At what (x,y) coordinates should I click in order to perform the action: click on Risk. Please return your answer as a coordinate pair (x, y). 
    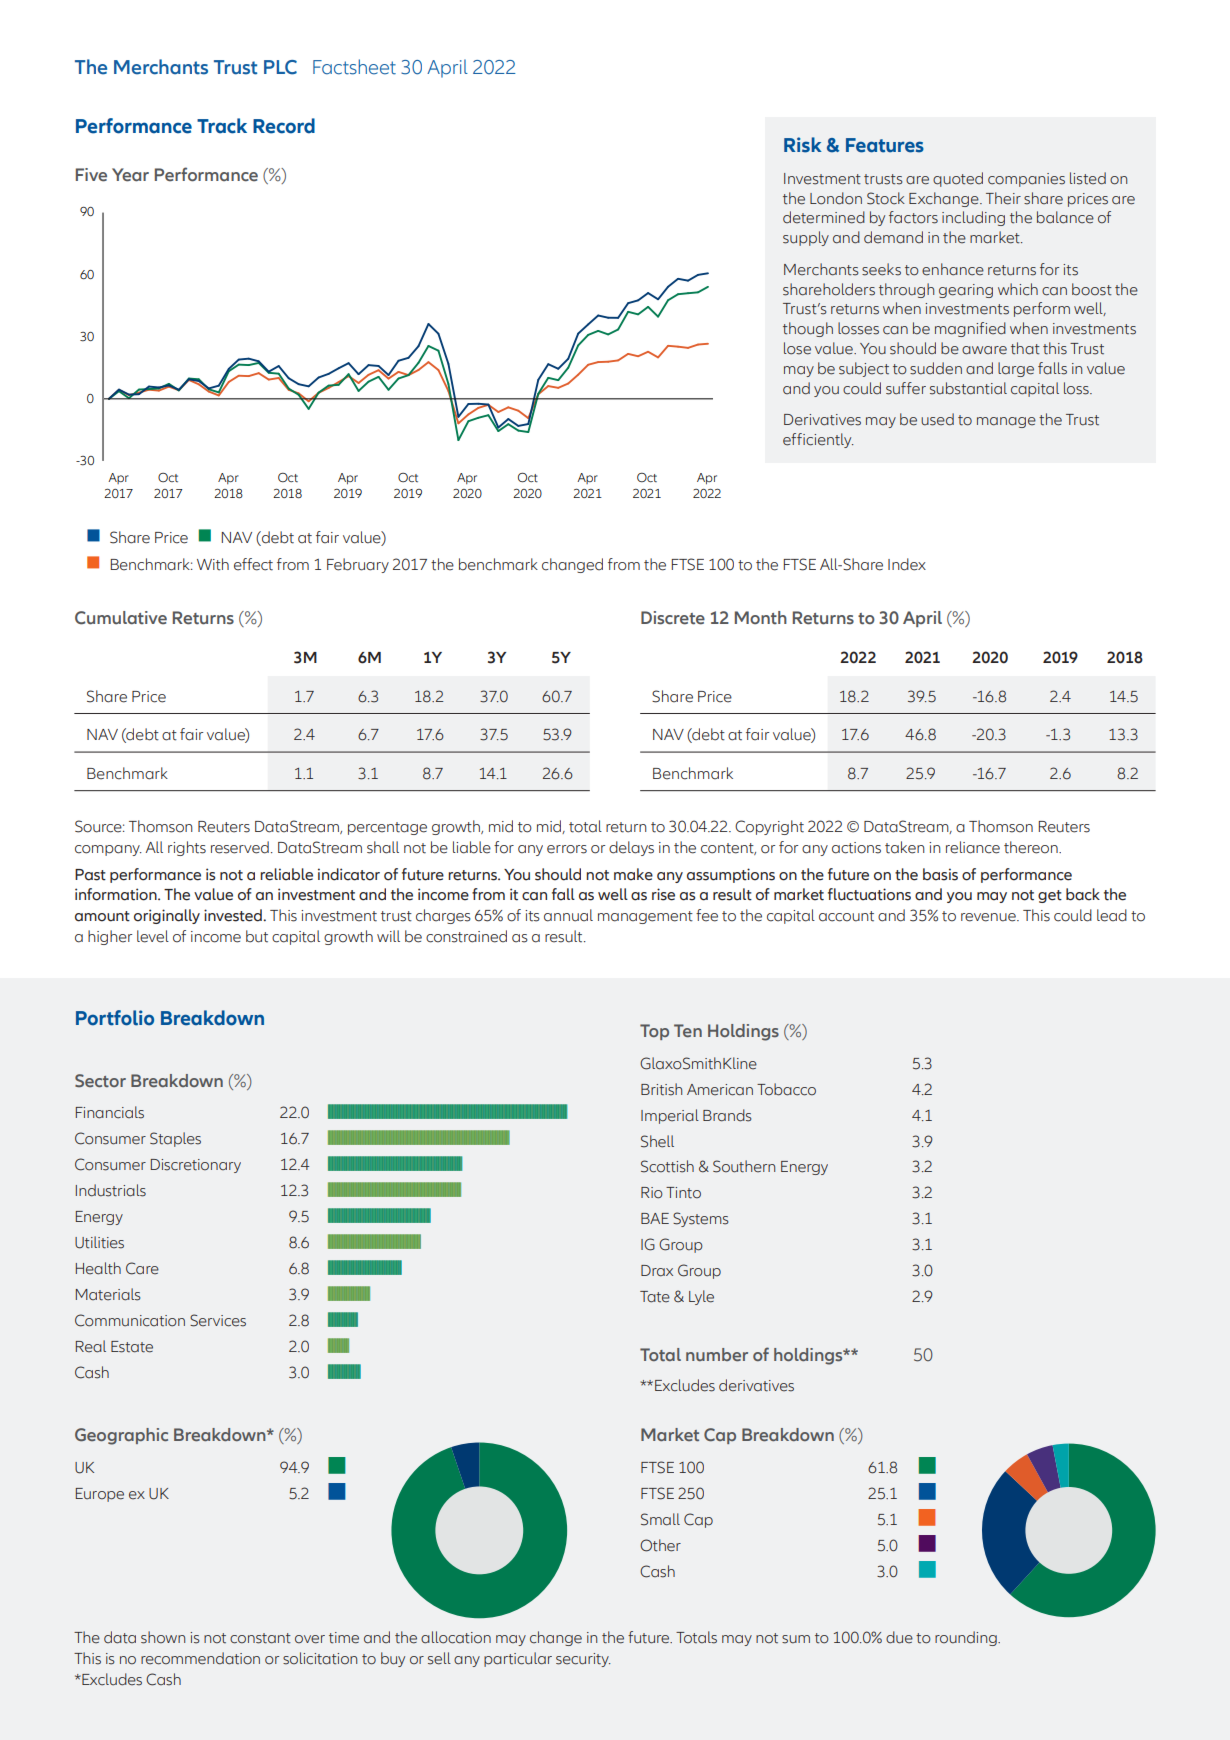
    Looking at the image, I should click on (803, 145).
